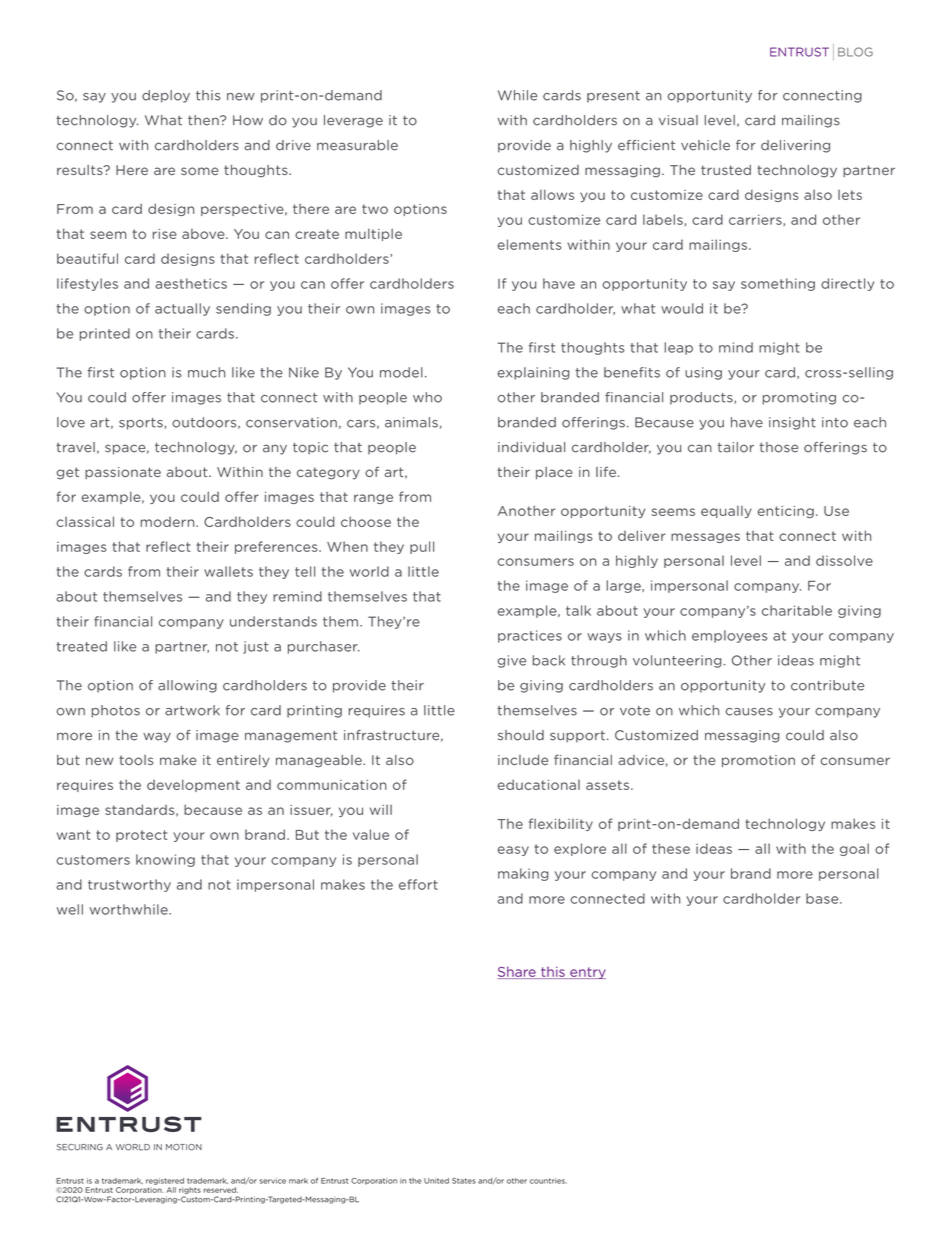 Image resolution: width=952 pixels, height=1233 pixels. I want to click on model, so click(401, 372).
